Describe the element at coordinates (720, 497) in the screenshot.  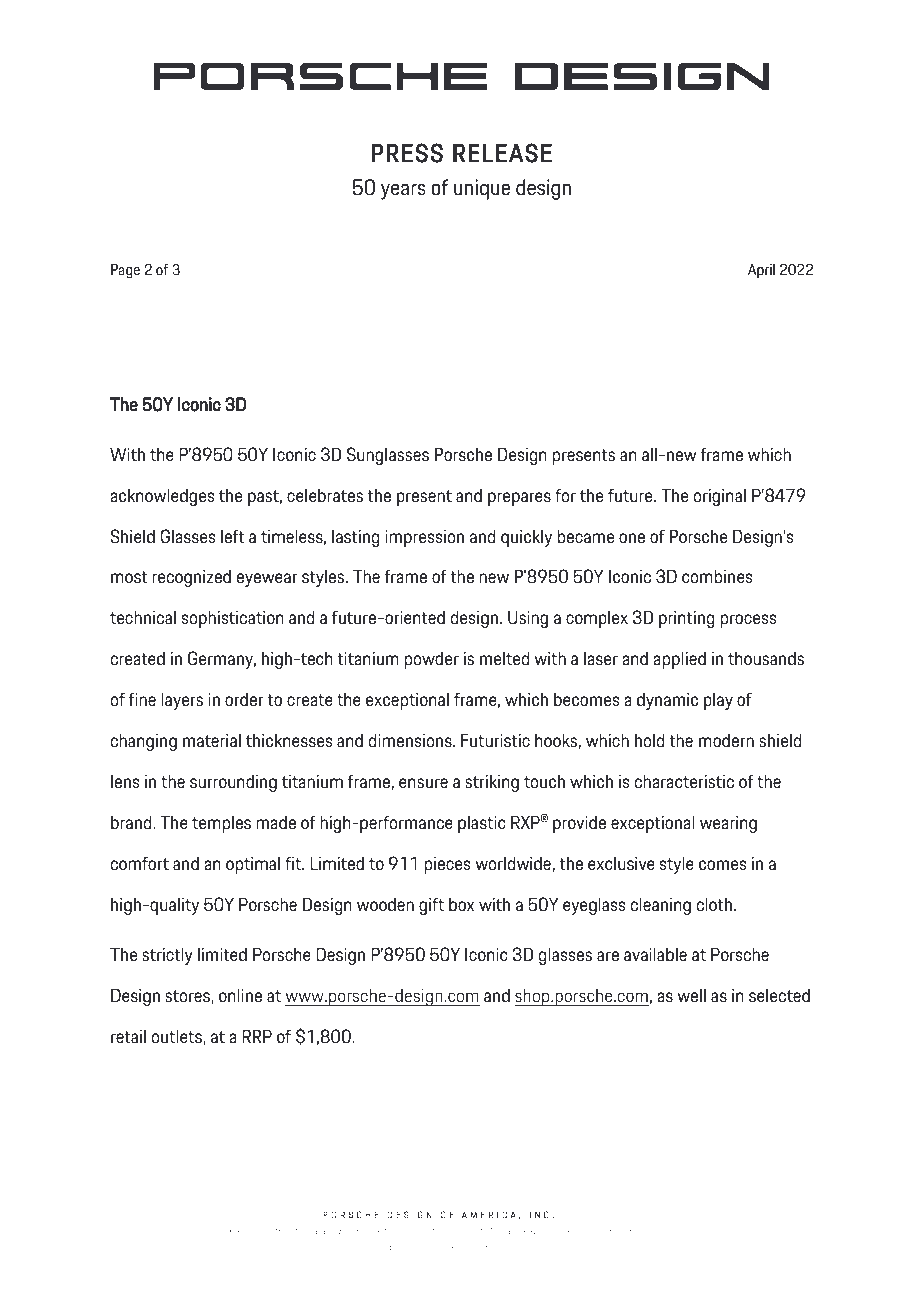
I see `original` at that location.
